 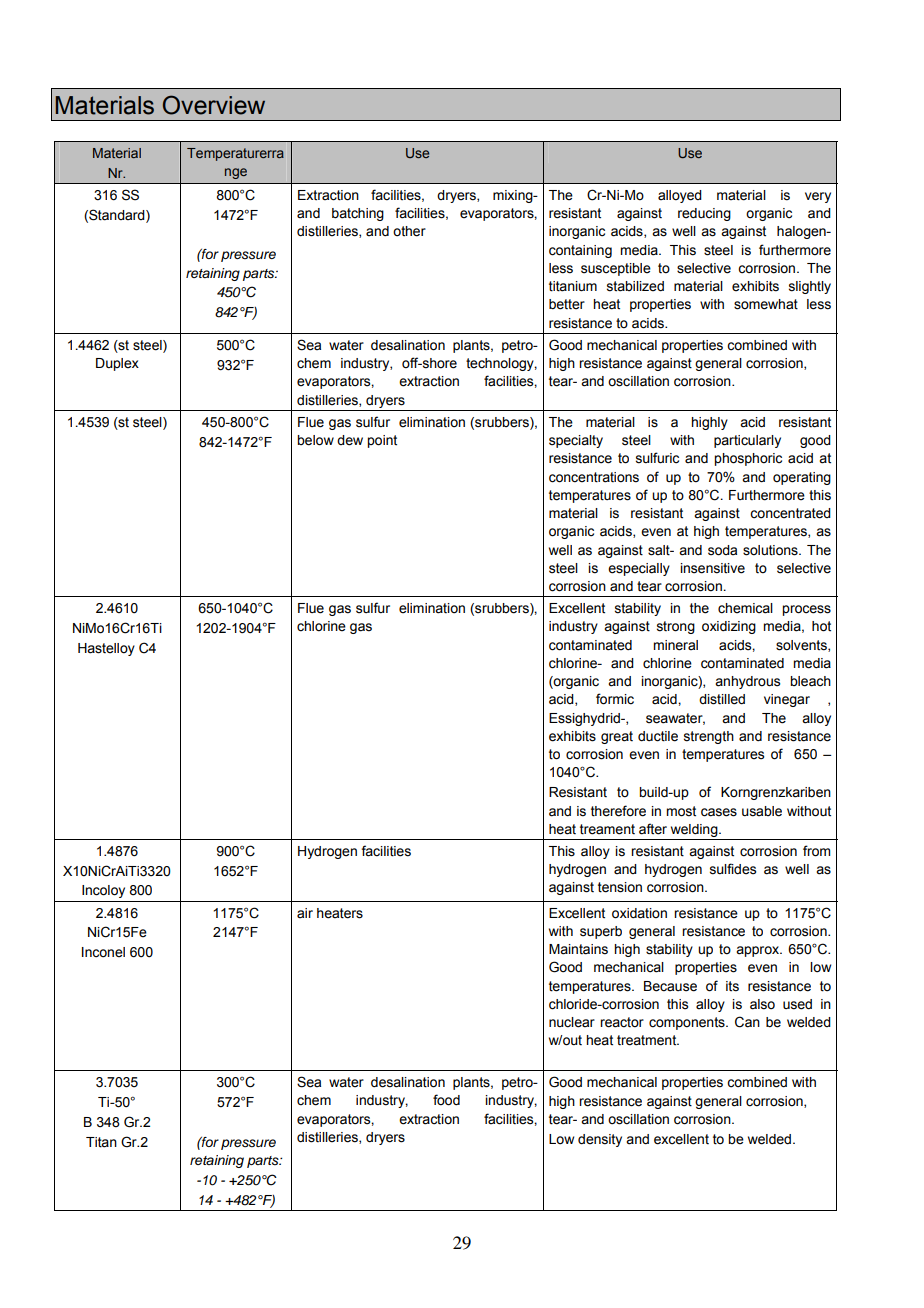 I want to click on oxidizing, so click(x=729, y=627).
